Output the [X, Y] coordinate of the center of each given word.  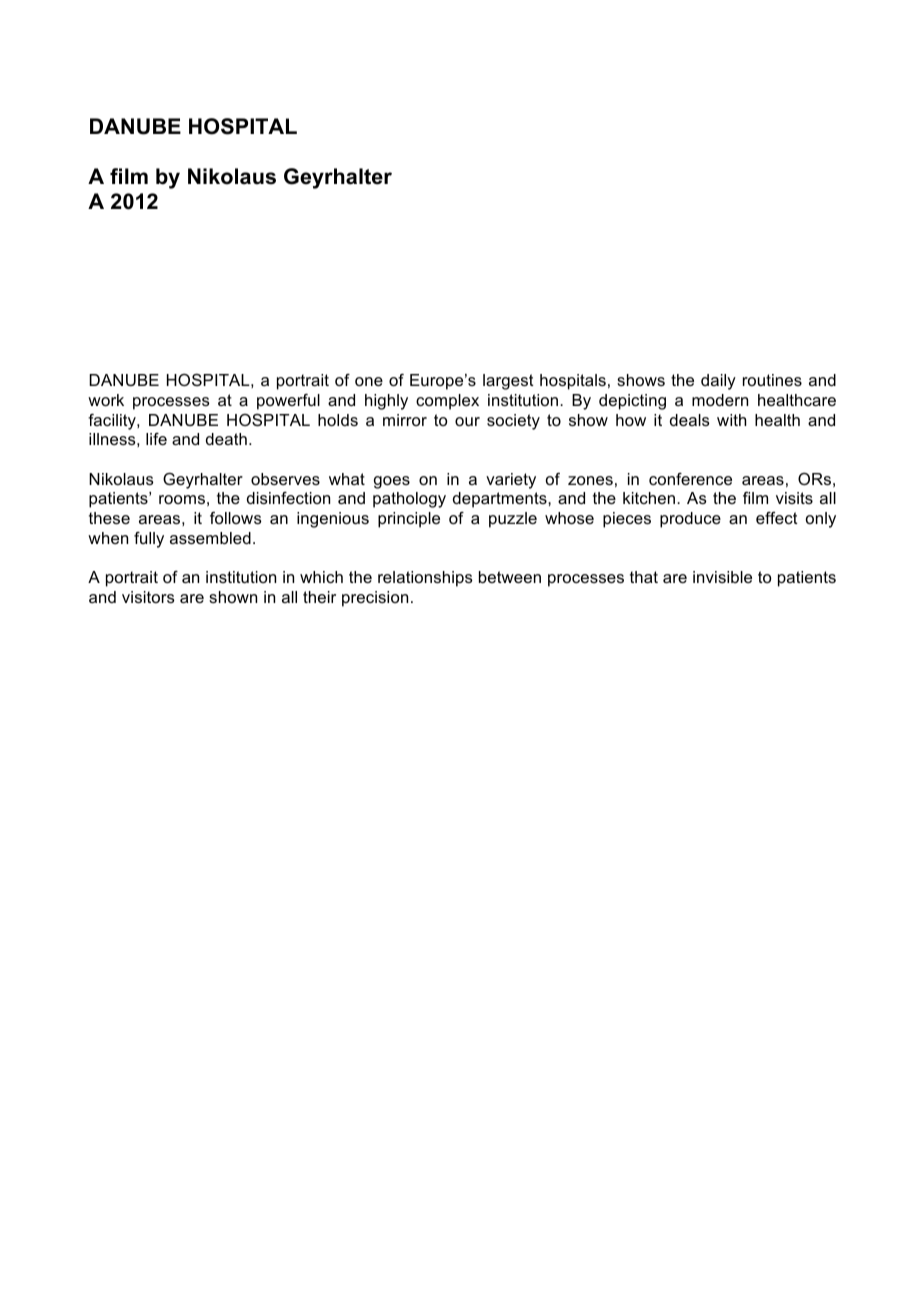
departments [501, 500]
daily [718, 382]
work [106, 400]
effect [777, 518]
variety [511, 481]
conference [690, 479]
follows [236, 518]
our [467, 421]
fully [149, 540]
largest [508, 382]
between [510, 577]
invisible [722, 577]
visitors [148, 597]
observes [285, 479]
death [226, 439]
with [731, 420]
